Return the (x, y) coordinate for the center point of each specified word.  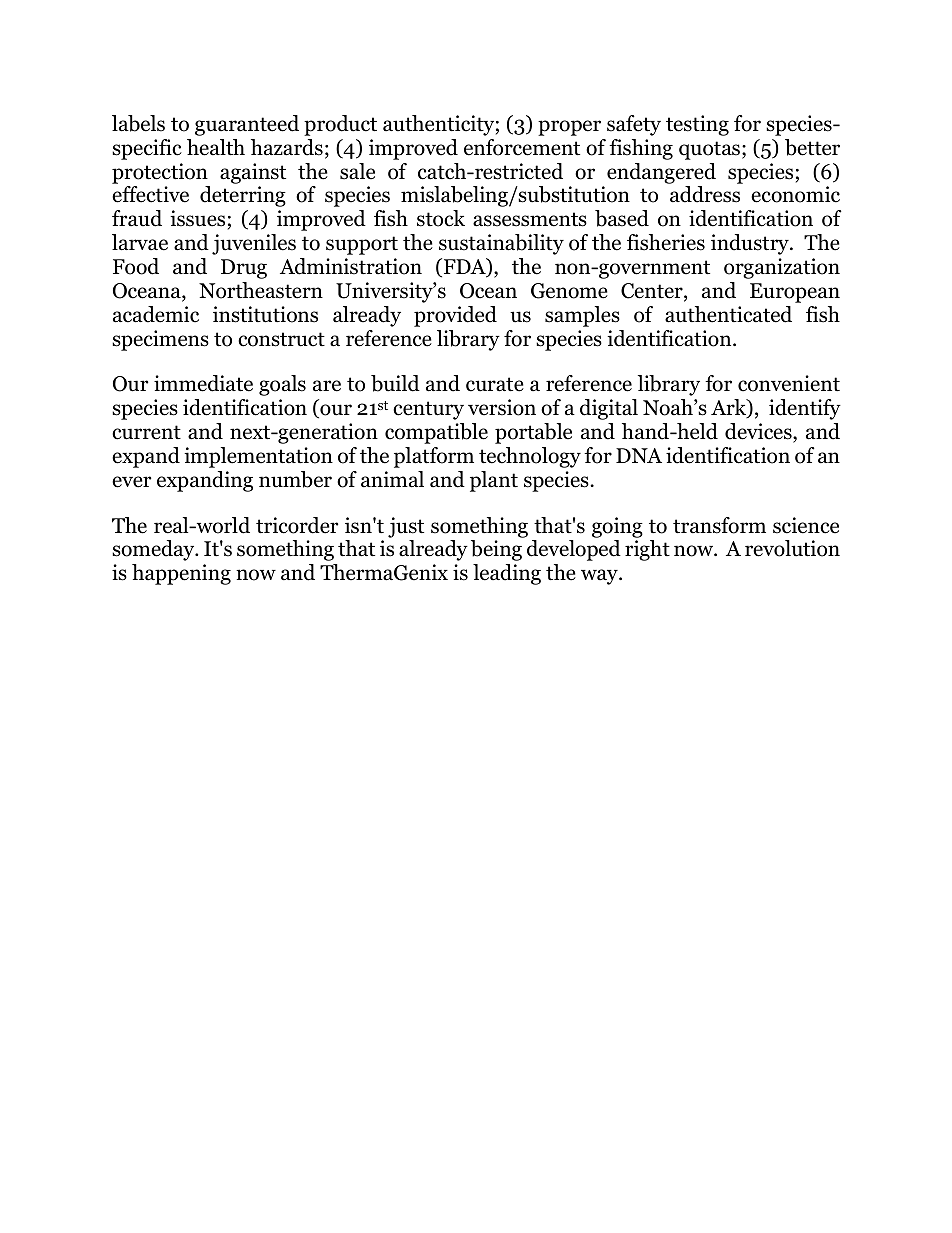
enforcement (522, 147)
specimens (160, 340)
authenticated (728, 314)
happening (181, 574)
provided (455, 316)
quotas (709, 150)
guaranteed (247, 125)
